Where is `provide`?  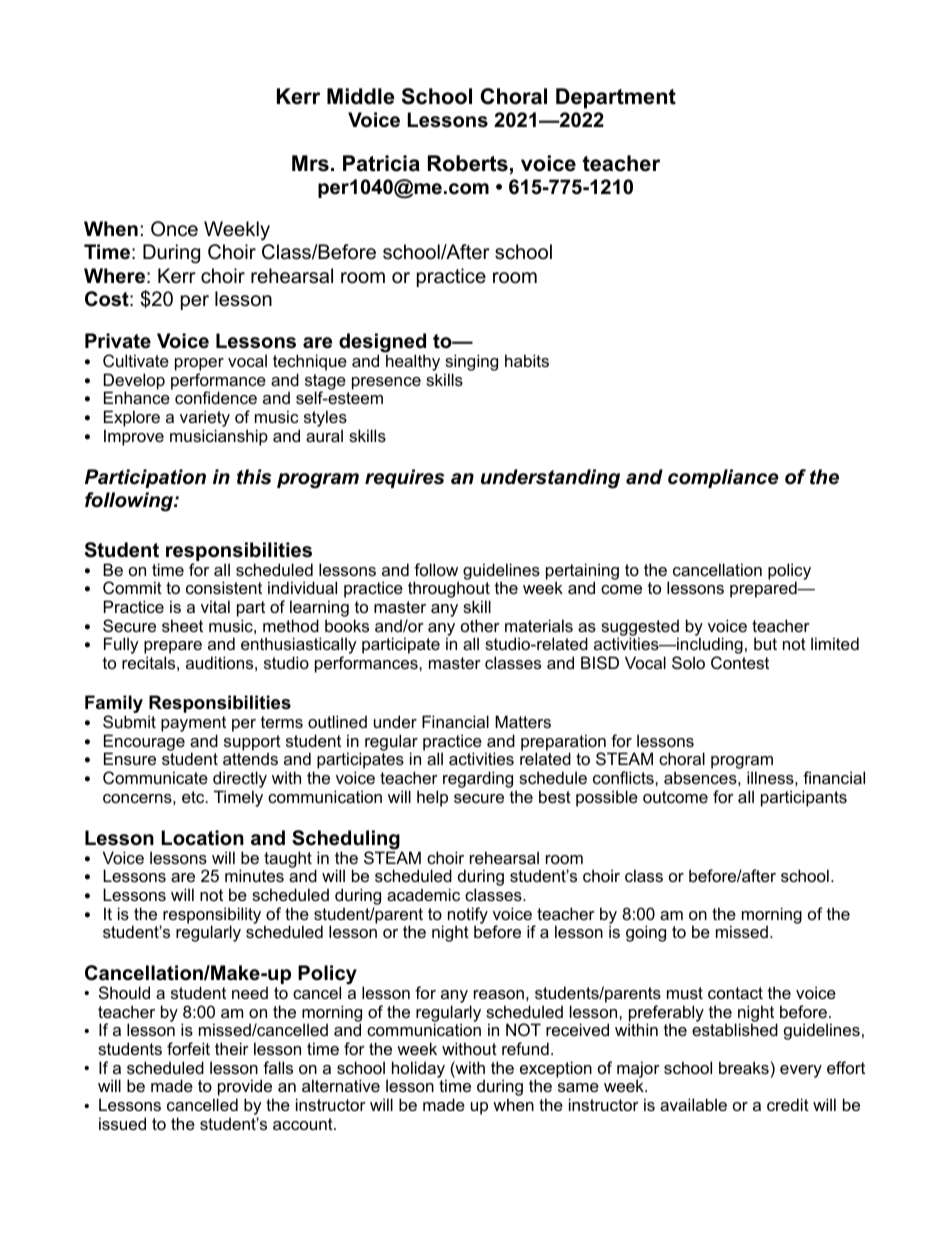
provide is located at coordinates (245, 1089).
